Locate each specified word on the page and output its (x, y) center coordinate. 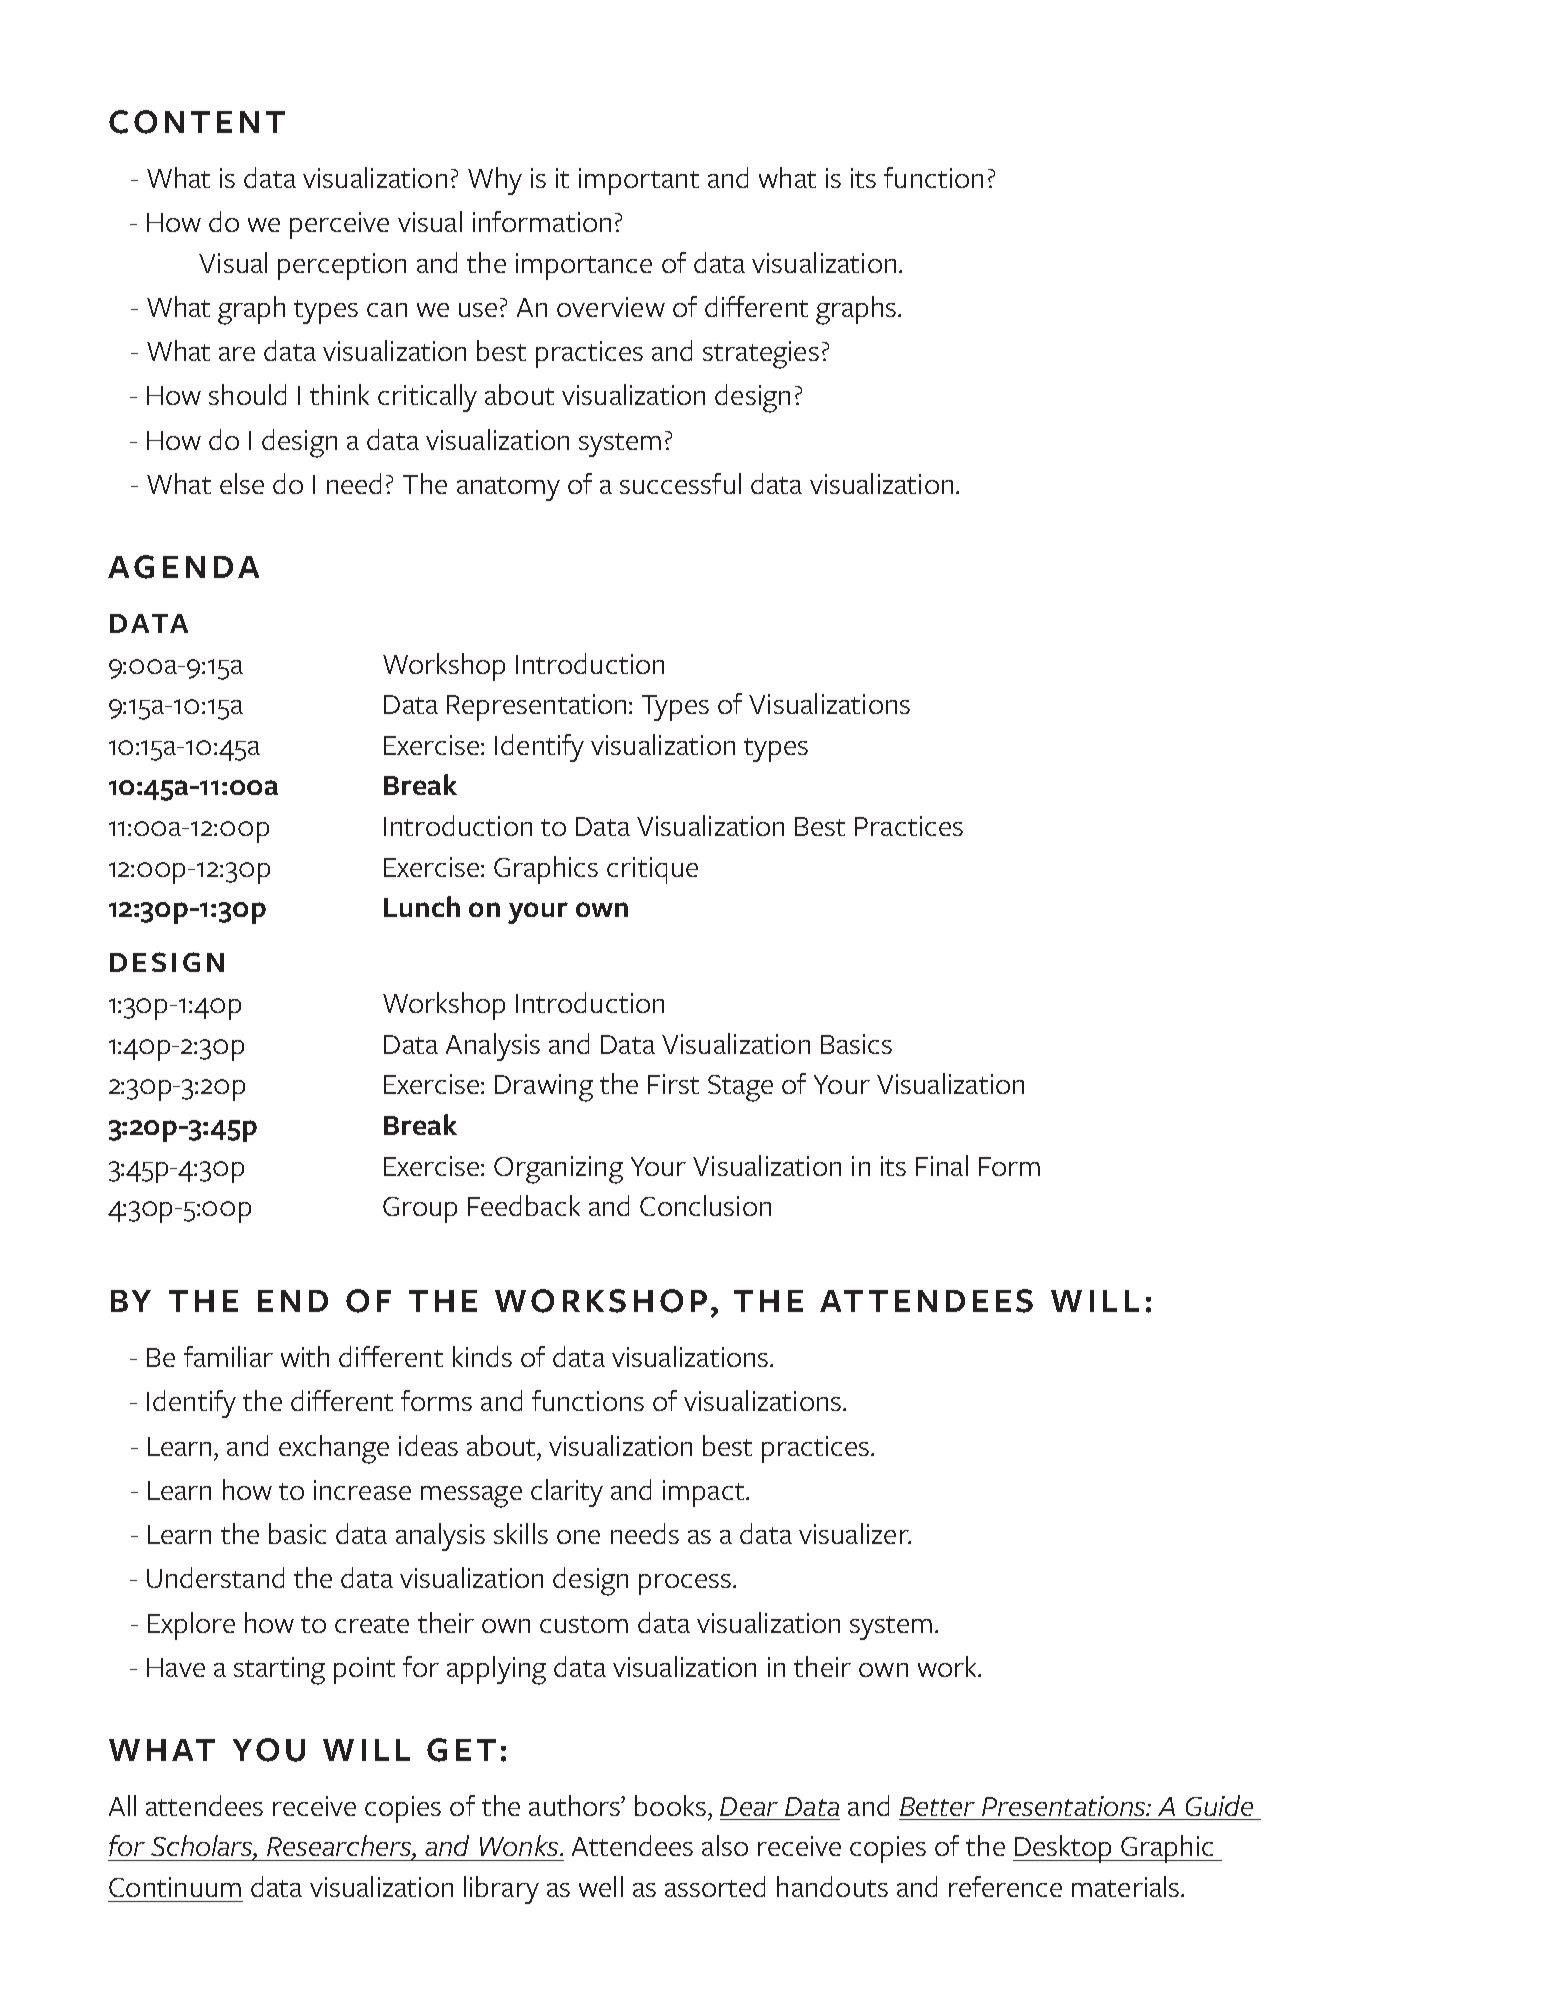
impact (703, 1493)
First (673, 1084)
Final (942, 1165)
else (242, 483)
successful (680, 483)
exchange (334, 1449)
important (639, 181)
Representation (536, 707)
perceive (339, 225)
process (685, 1584)
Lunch (422, 906)
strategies (761, 355)
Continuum (175, 1887)
